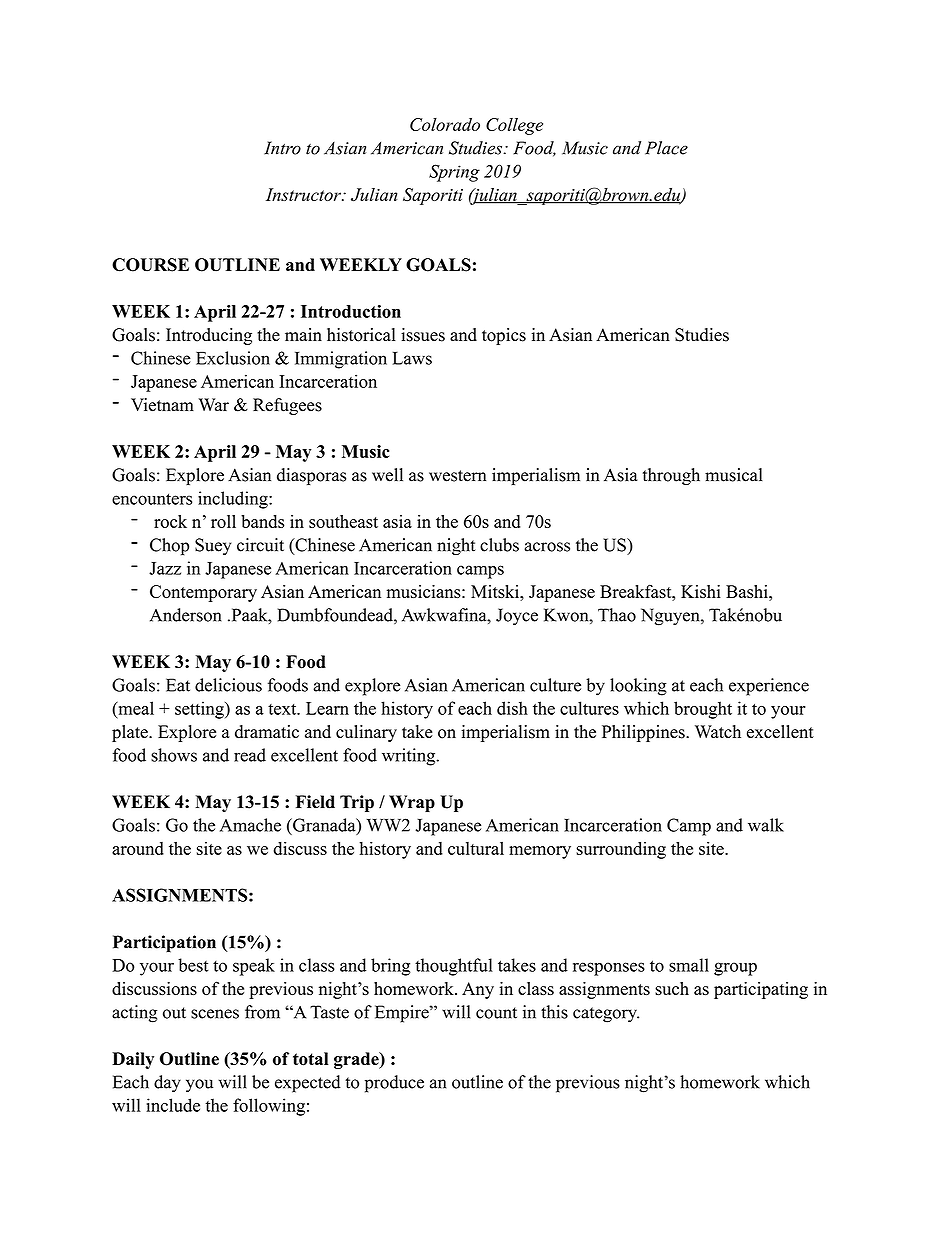  What do you see at coordinates (703, 710) in the screenshot?
I see `brought` at bounding box center [703, 710].
